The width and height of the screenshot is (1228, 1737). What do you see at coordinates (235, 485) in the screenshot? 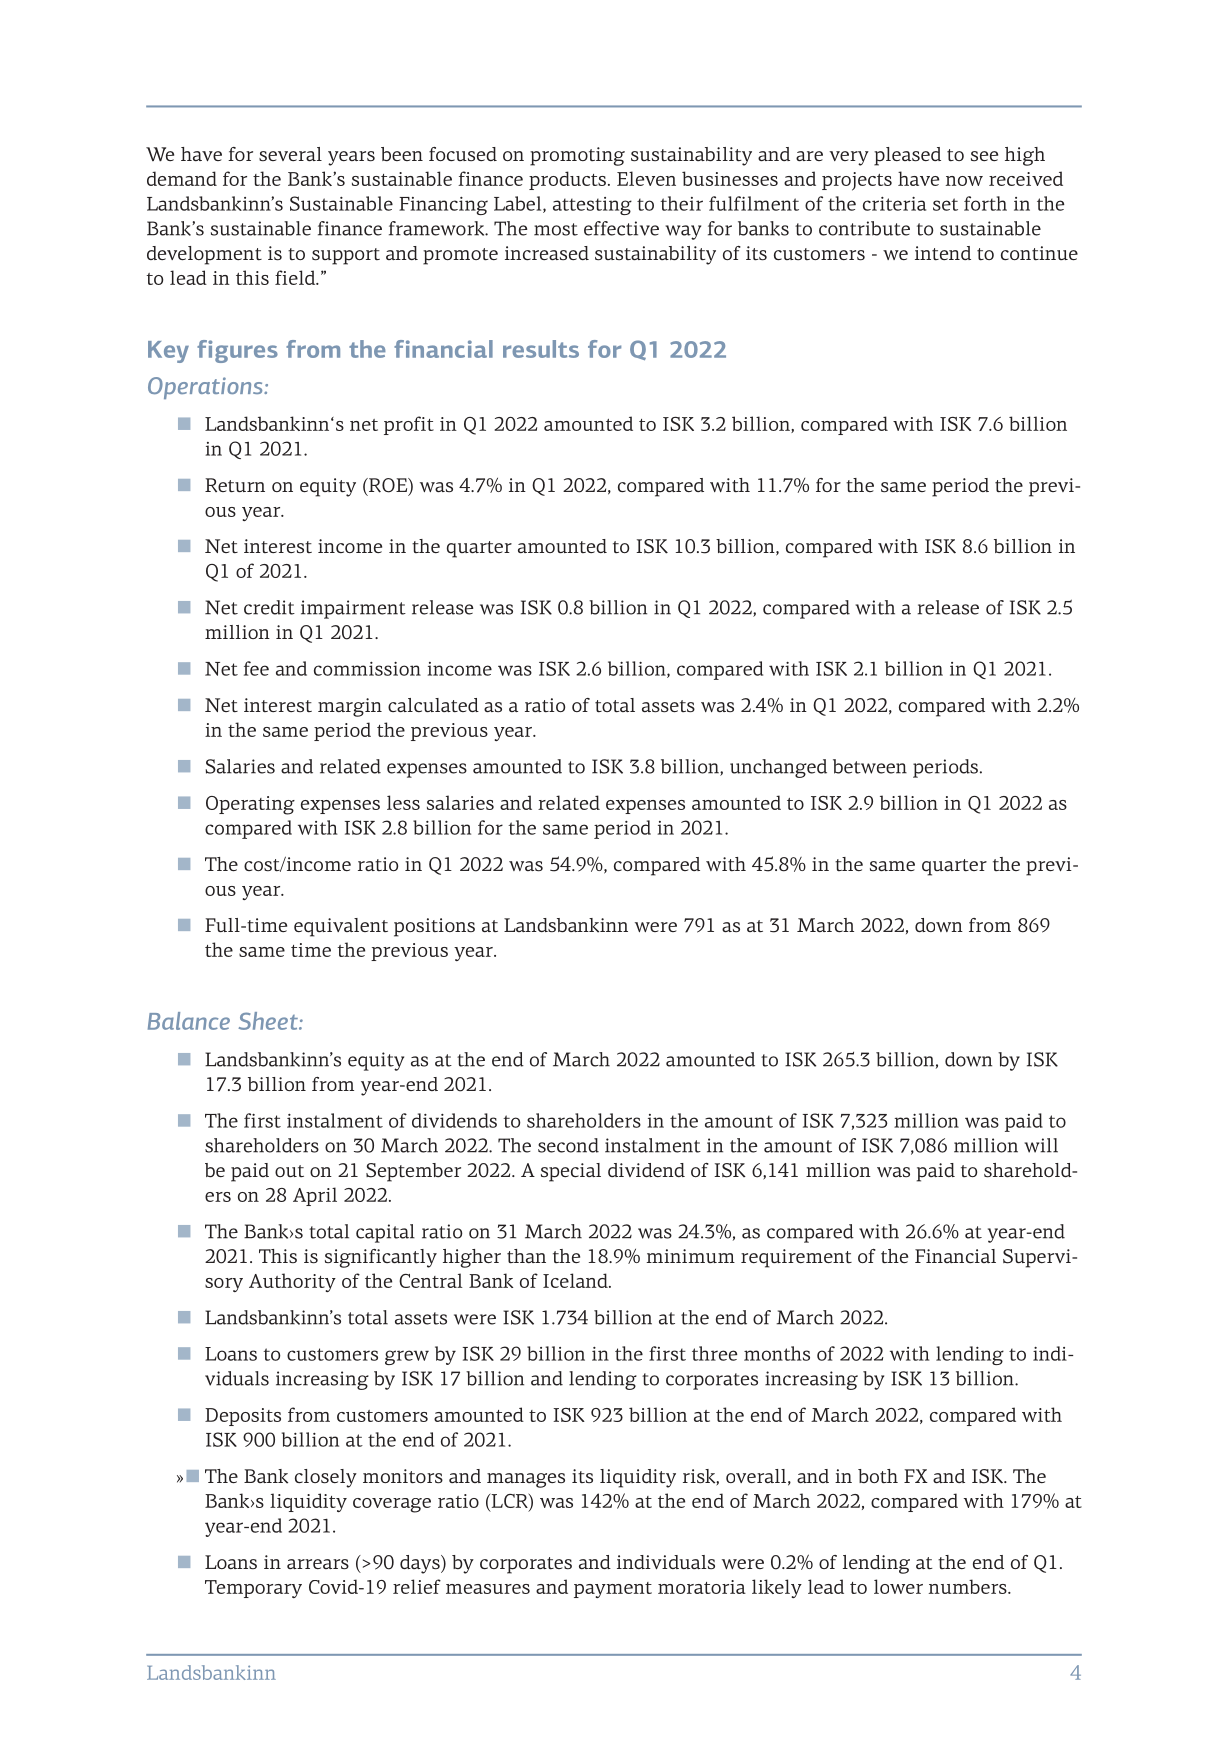
I see `Return` at bounding box center [235, 485].
